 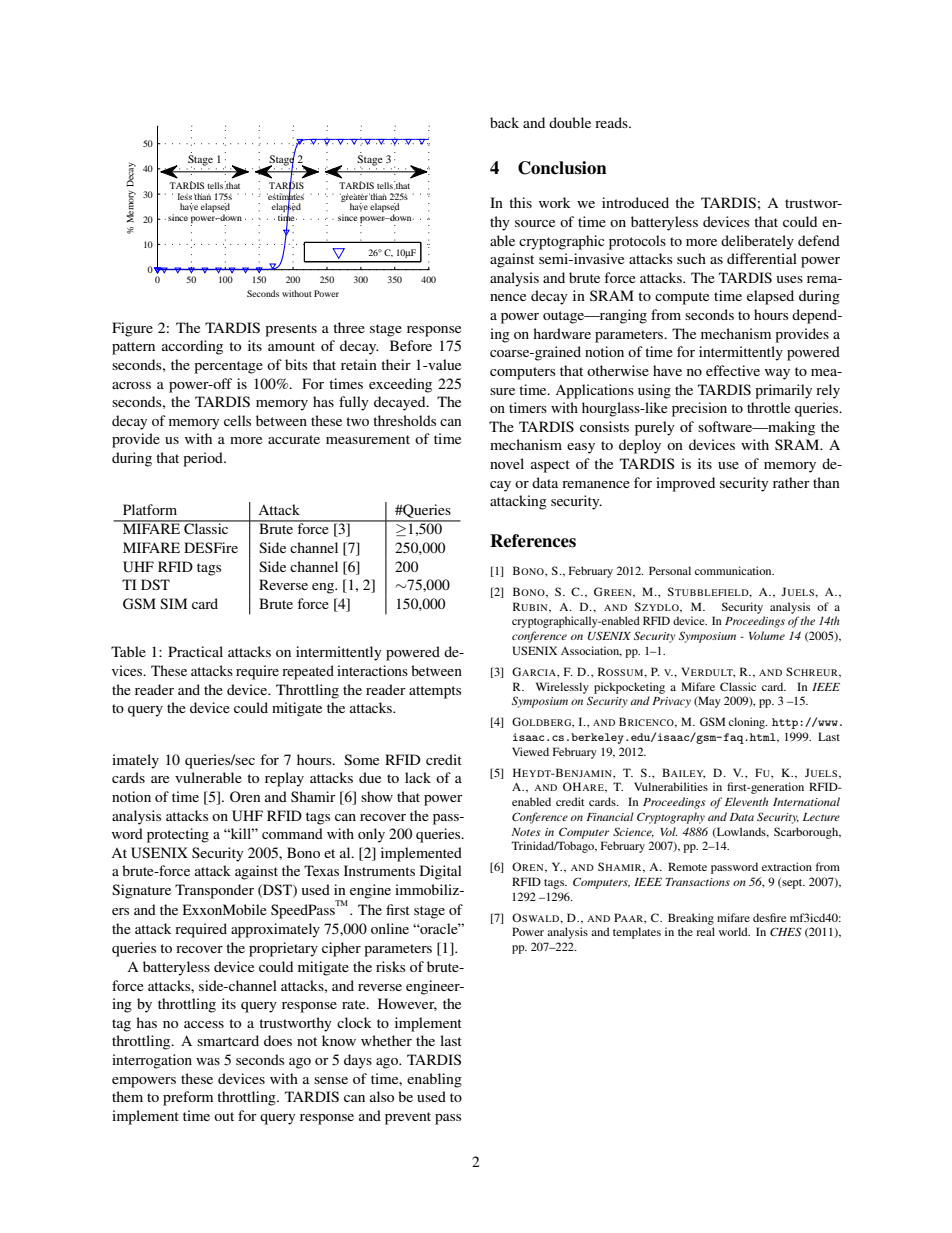 I want to click on preform, so click(x=188, y=1098).
